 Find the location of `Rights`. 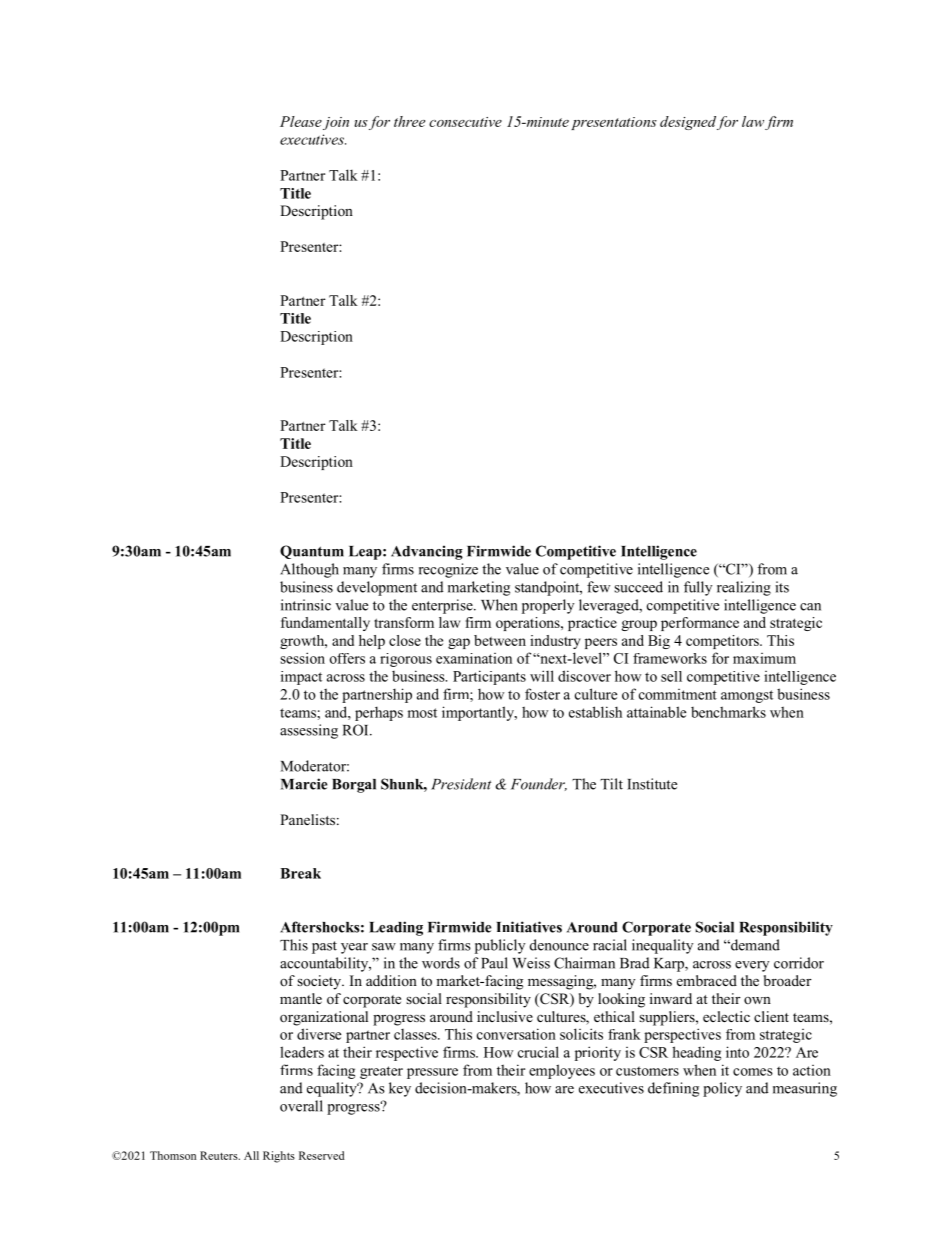

Rights is located at coordinates (279, 1157).
